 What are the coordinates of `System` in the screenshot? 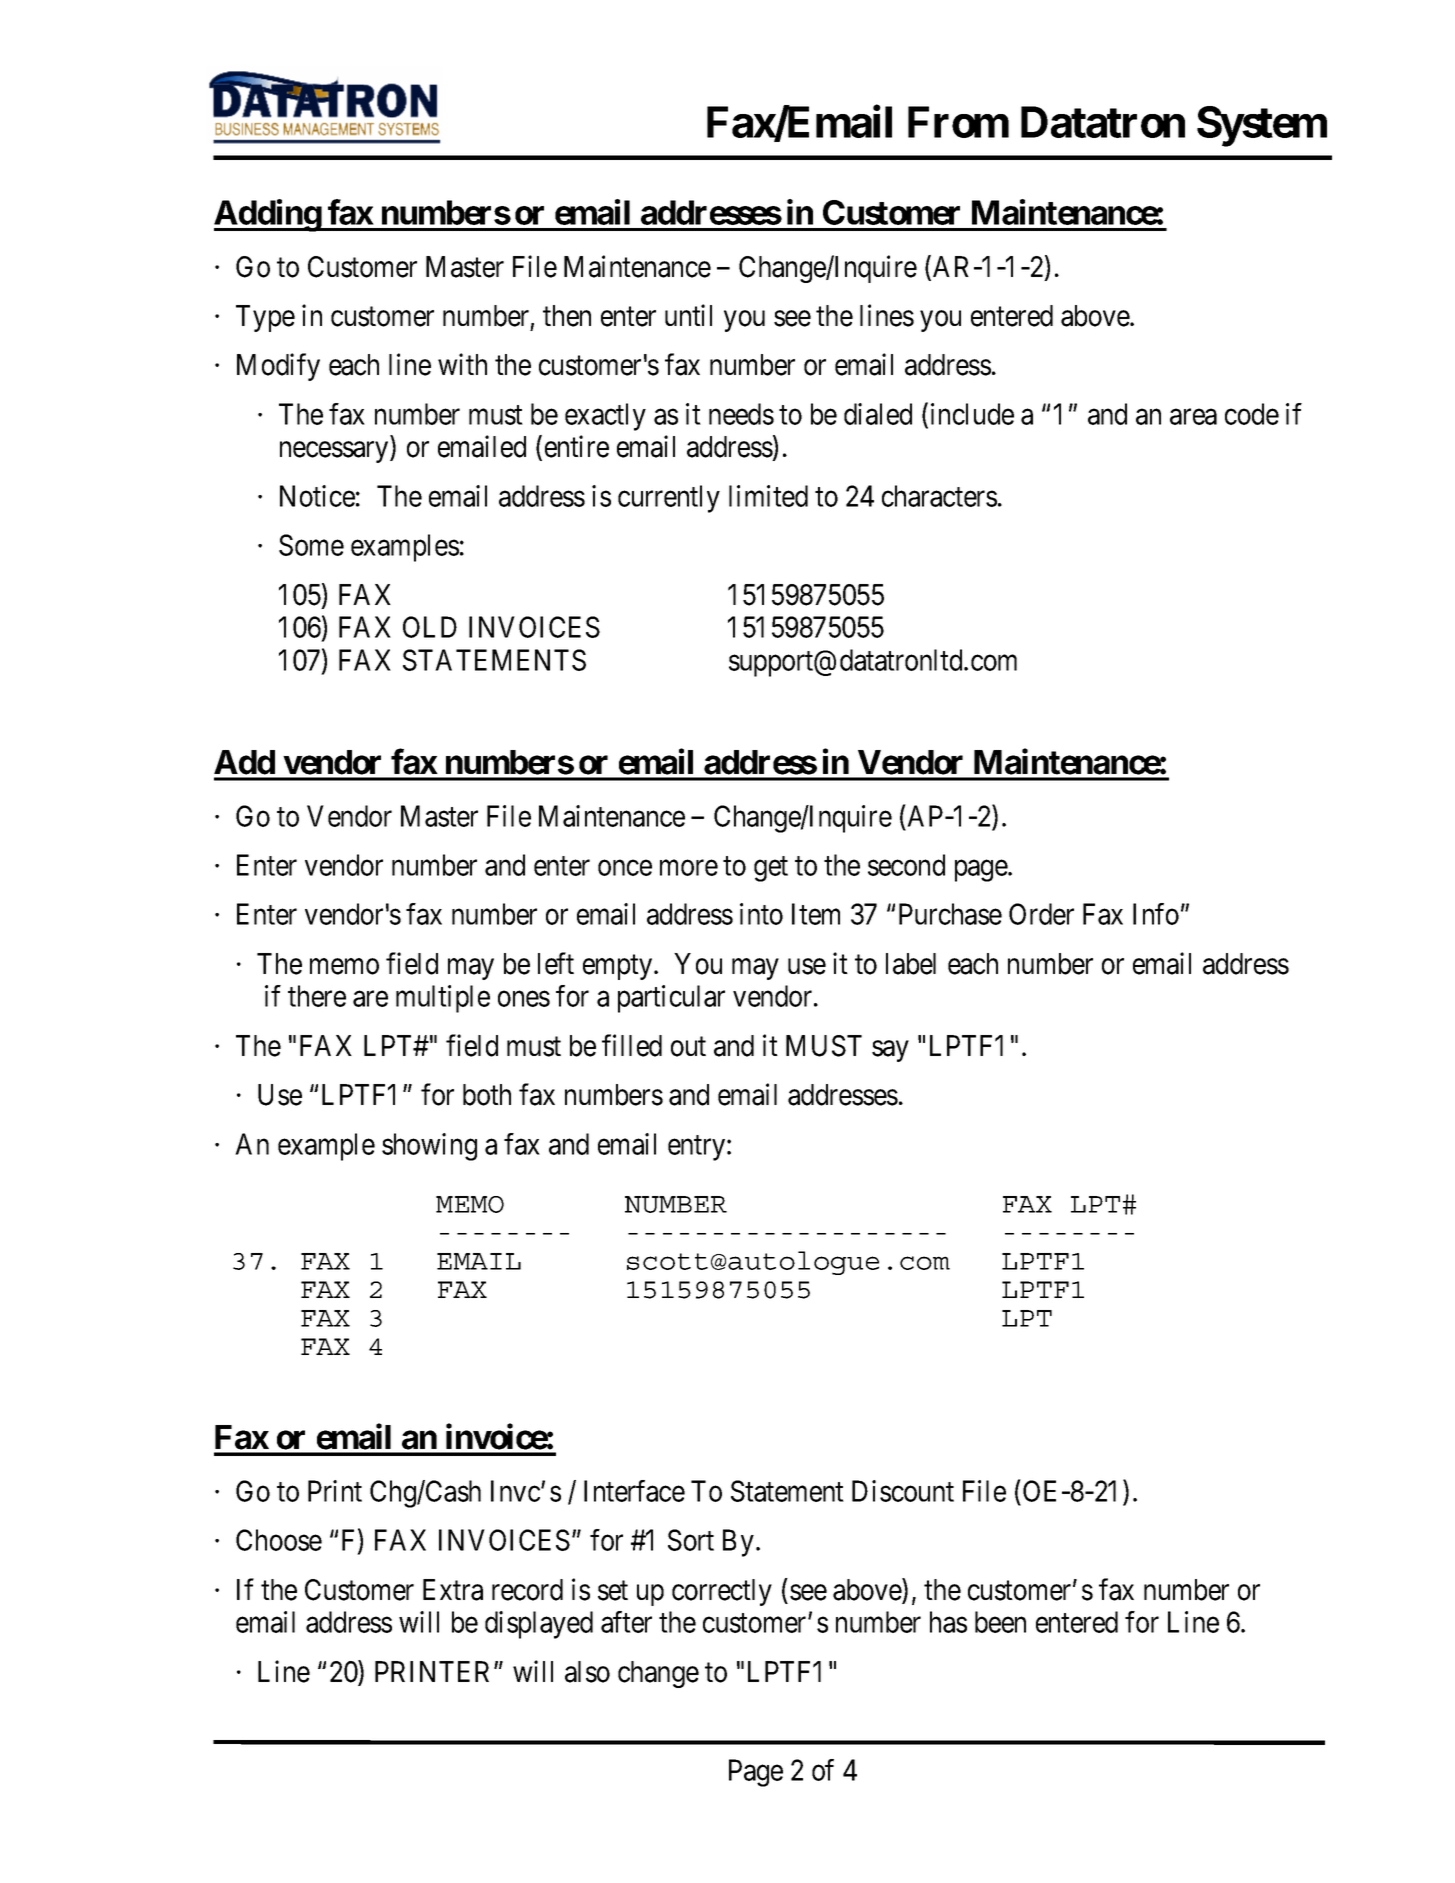 It's located at (1262, 126).
